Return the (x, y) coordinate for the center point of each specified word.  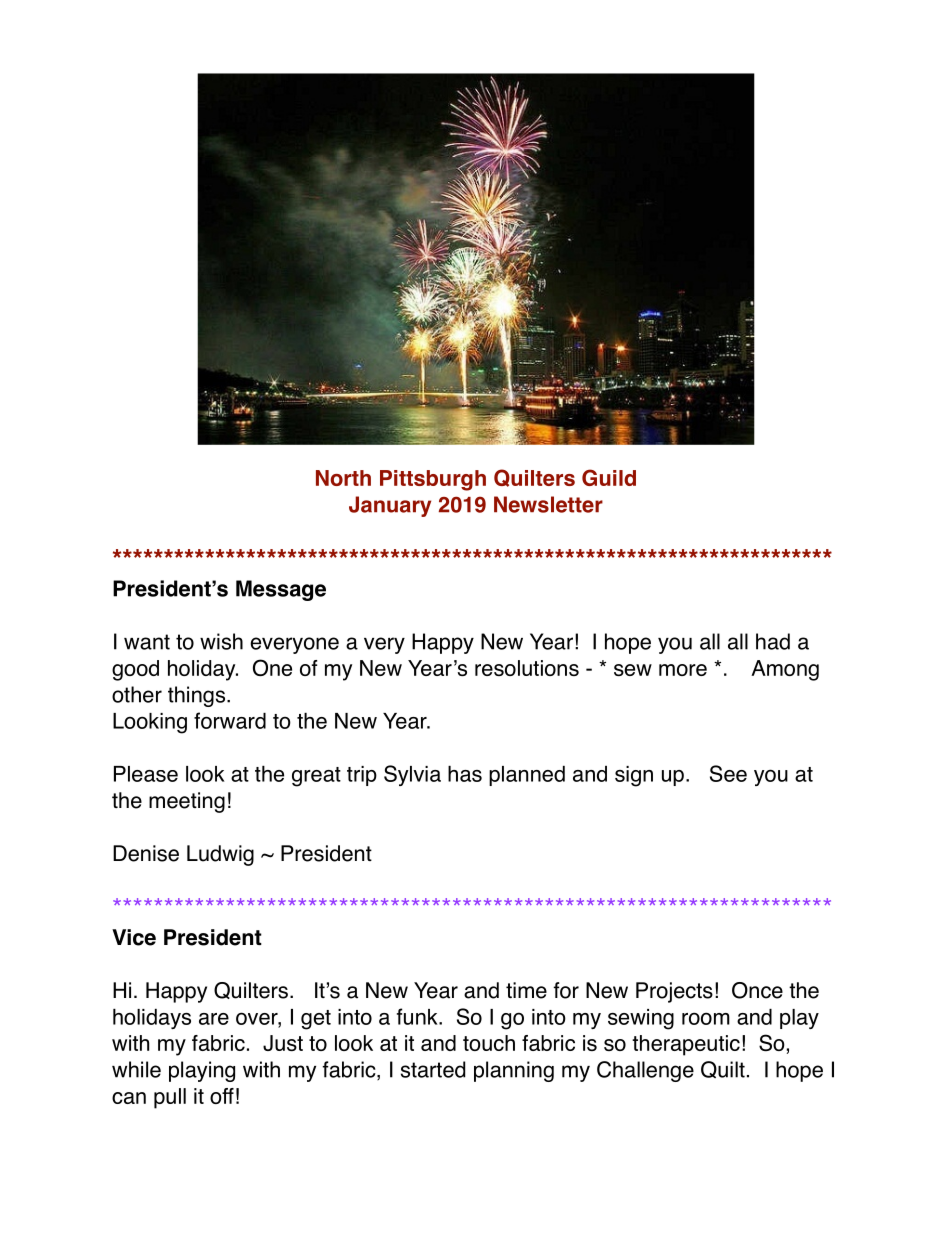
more (683, 670)
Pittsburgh (433, 480)
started (433, 1069)
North (343, 478)
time (526, 990)
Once (757, 990)
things (196, 696)
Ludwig (220, 855)
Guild (609, 477)
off (222, 1096)
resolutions (527, 668)
